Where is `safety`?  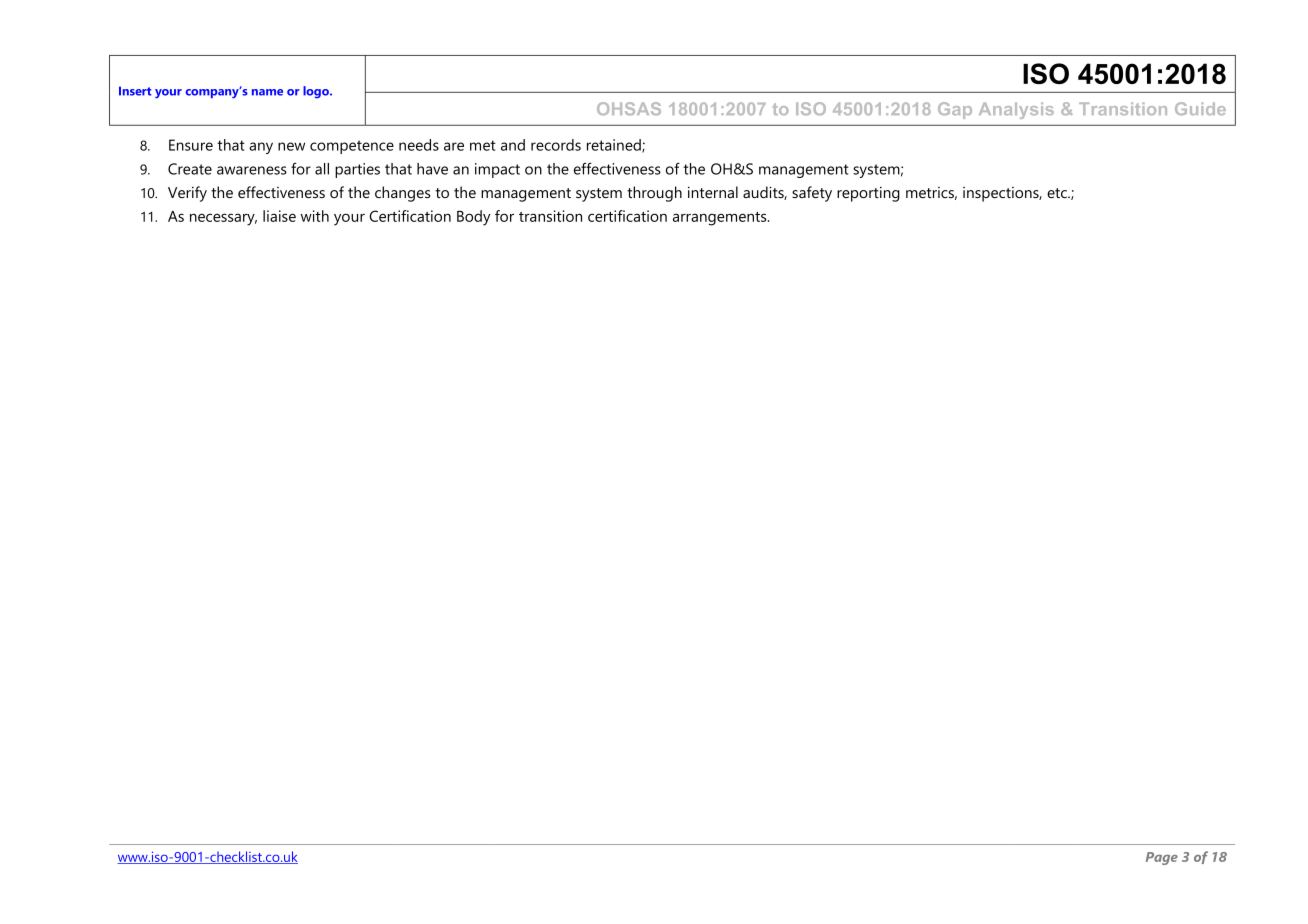
safety is located at coordinates (812, 194).
